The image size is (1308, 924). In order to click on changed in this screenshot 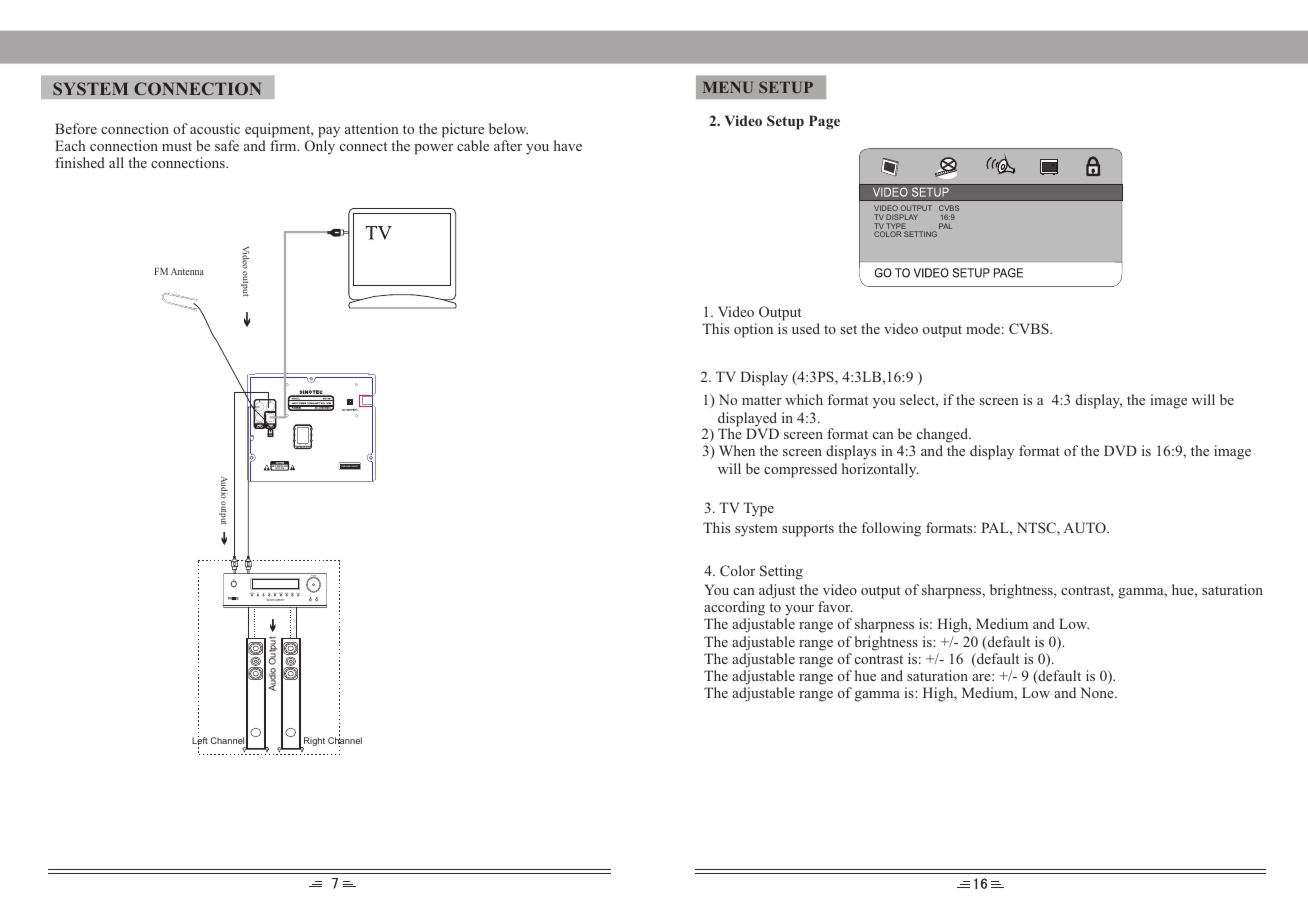, I will do `click(944, 435)`.
